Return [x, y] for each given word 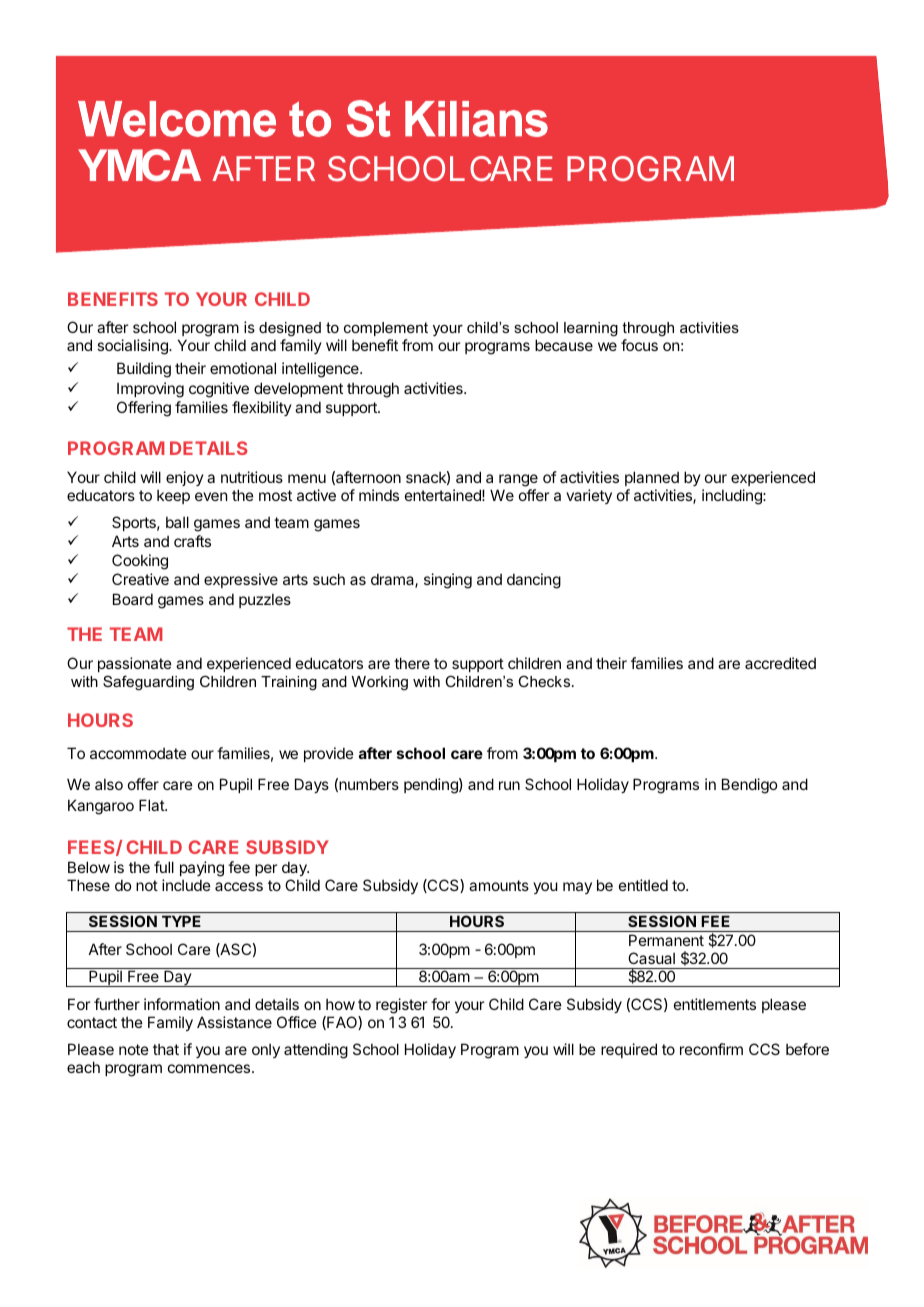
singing [448, 581]
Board [133, 599]
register [401, 1007]
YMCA [139, 165]
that [166, 1049]
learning [591, 329]
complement [386, 331]
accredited [780, 663]
